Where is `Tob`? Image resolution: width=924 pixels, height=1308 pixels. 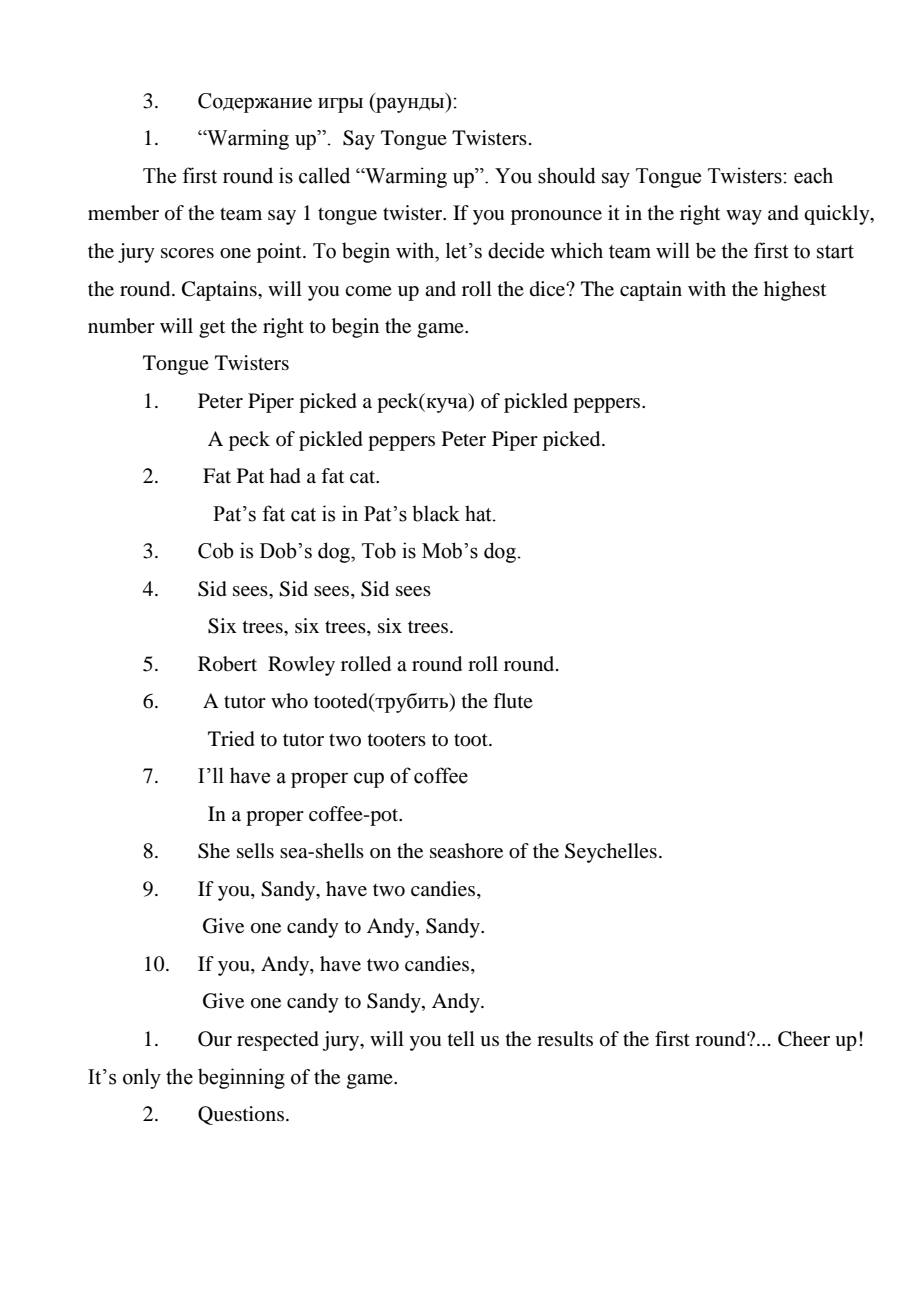 Tob is located at coordinates (379, 550).
